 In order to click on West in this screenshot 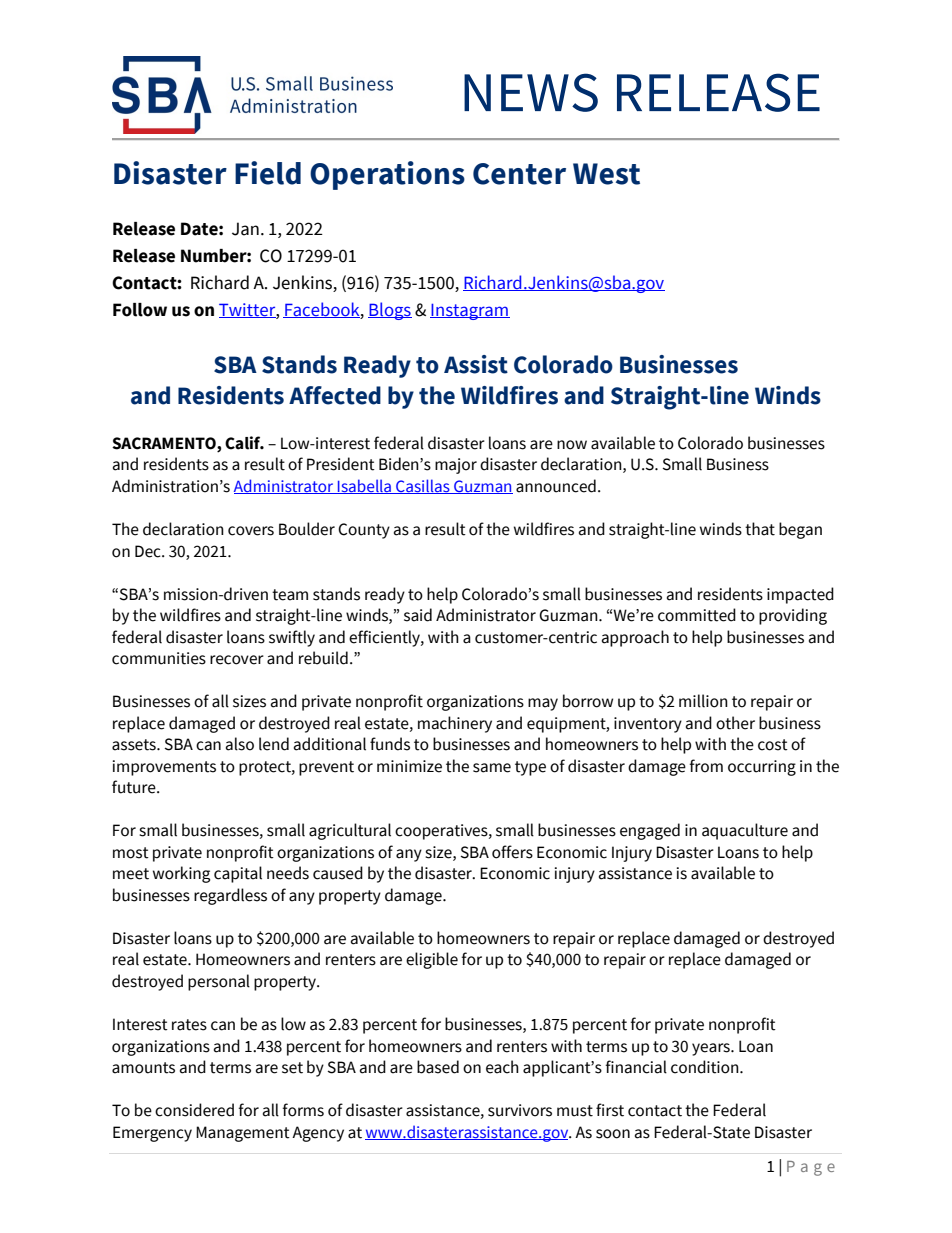, I will do `click(606, 174)`.
